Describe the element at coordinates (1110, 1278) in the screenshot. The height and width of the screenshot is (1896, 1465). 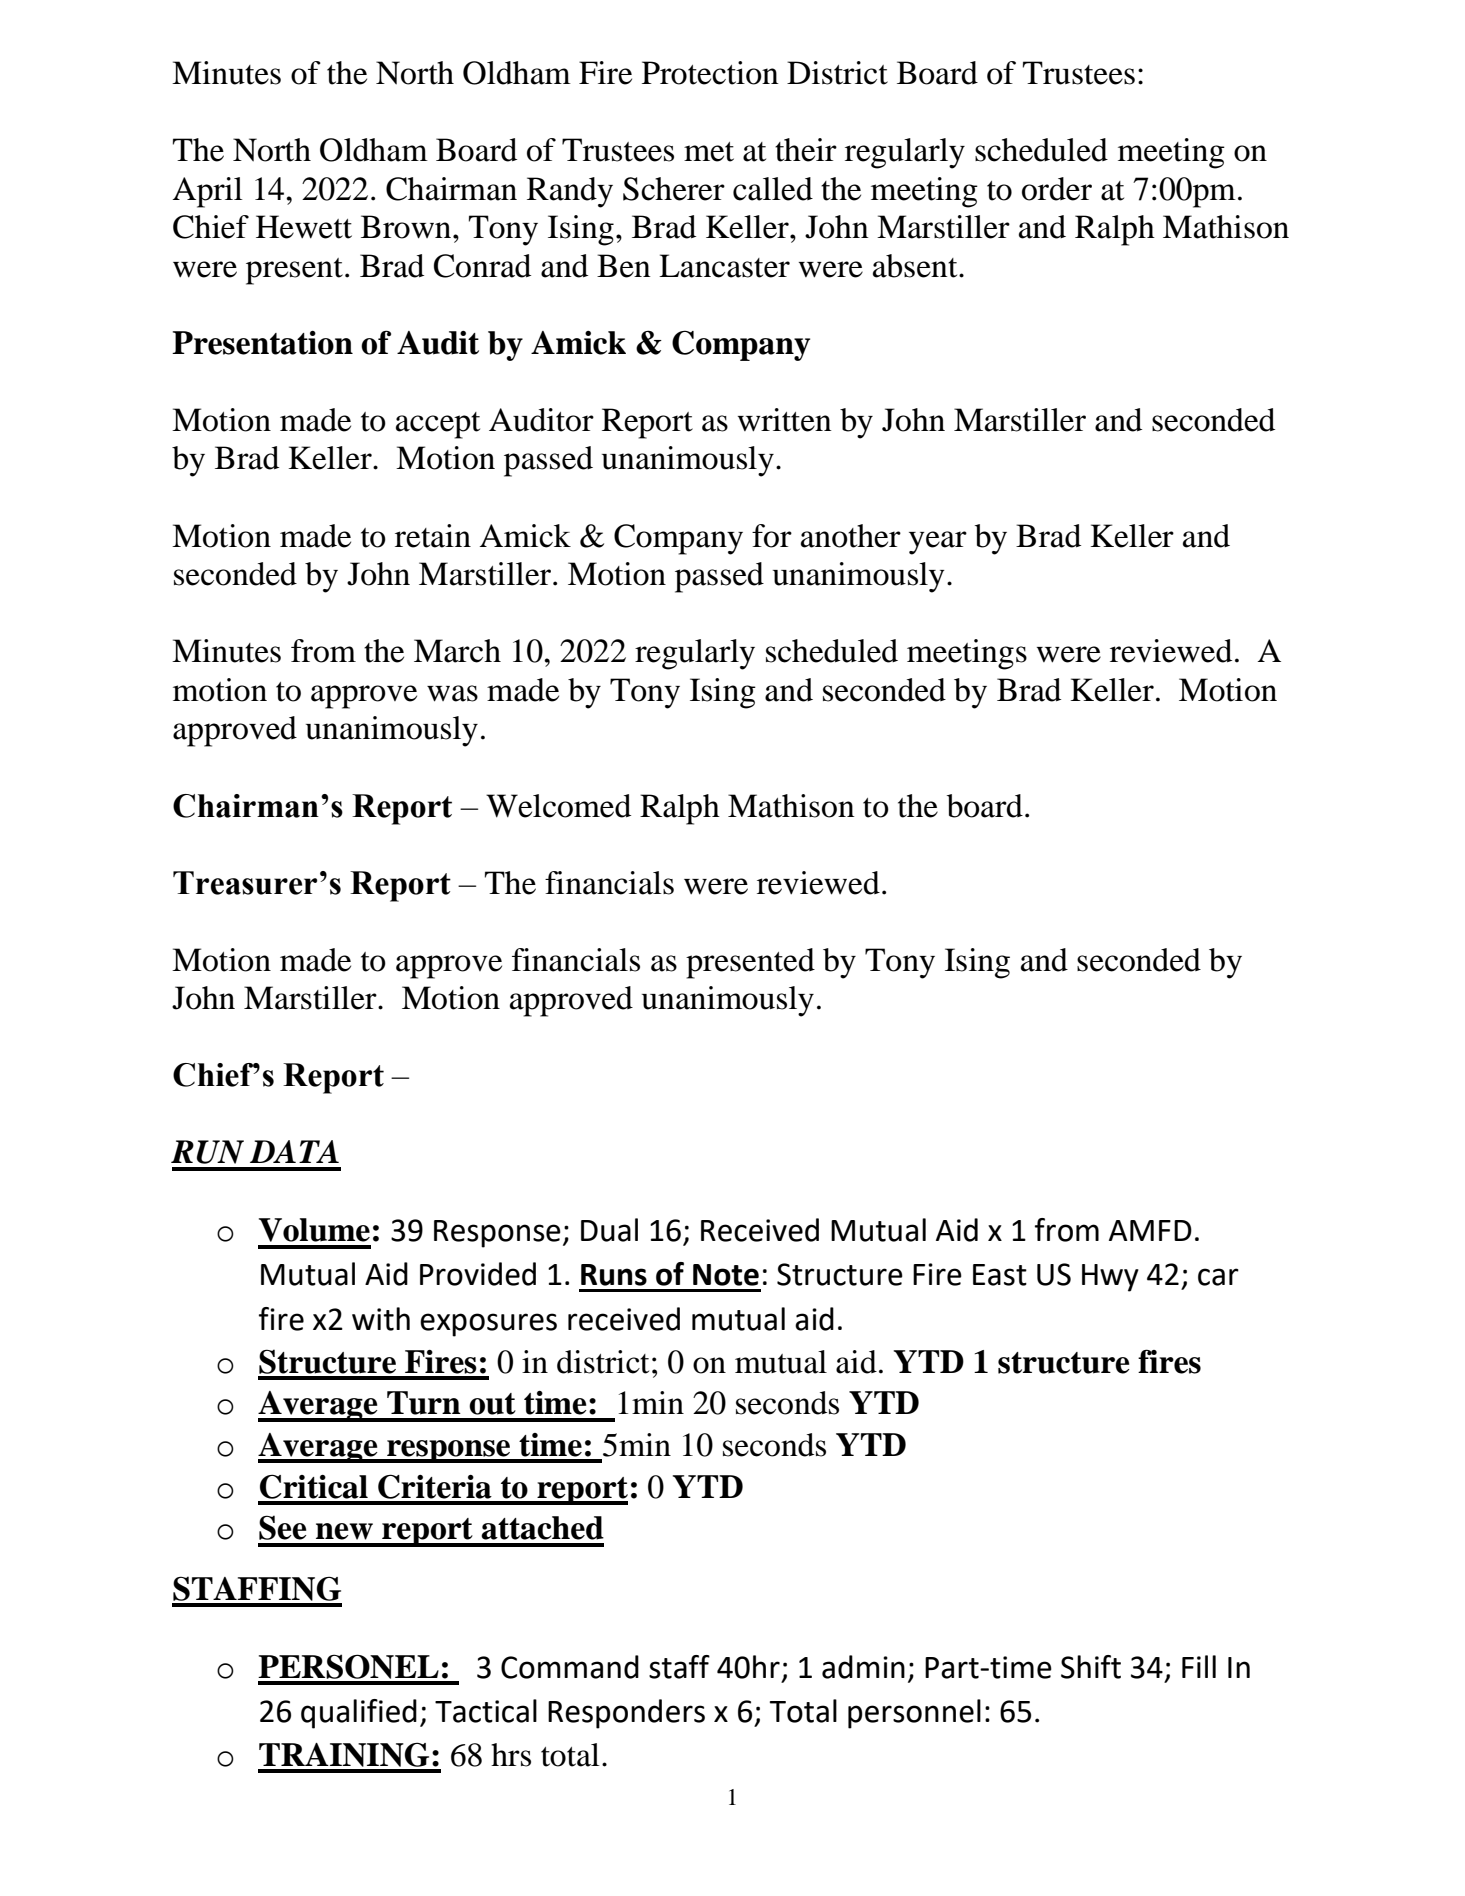
I see `Hwy` at that location.
